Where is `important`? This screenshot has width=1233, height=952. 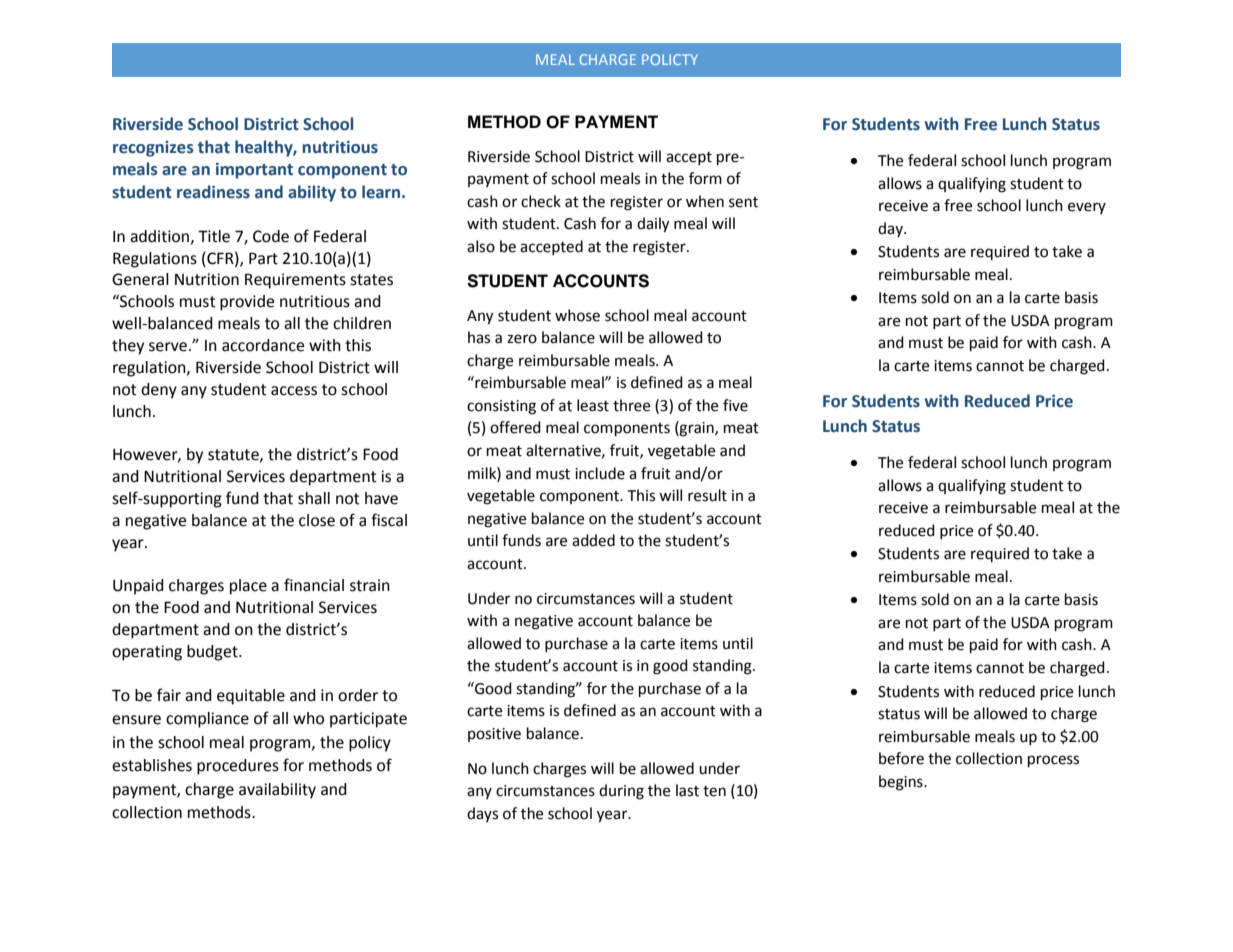
important is located at coordinates (254, 171).
